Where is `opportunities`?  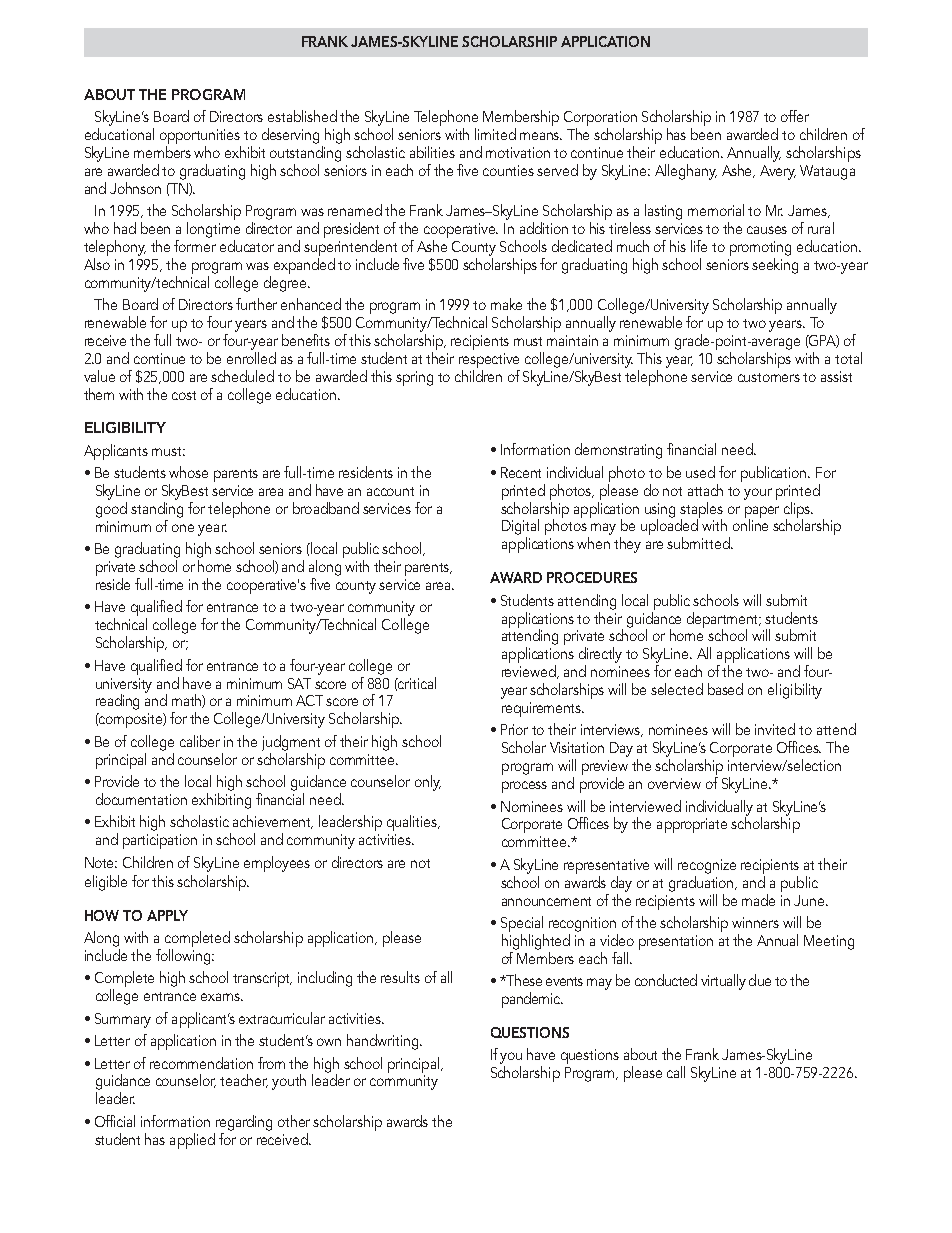 opportunities is located at coordinates (200, 138).
